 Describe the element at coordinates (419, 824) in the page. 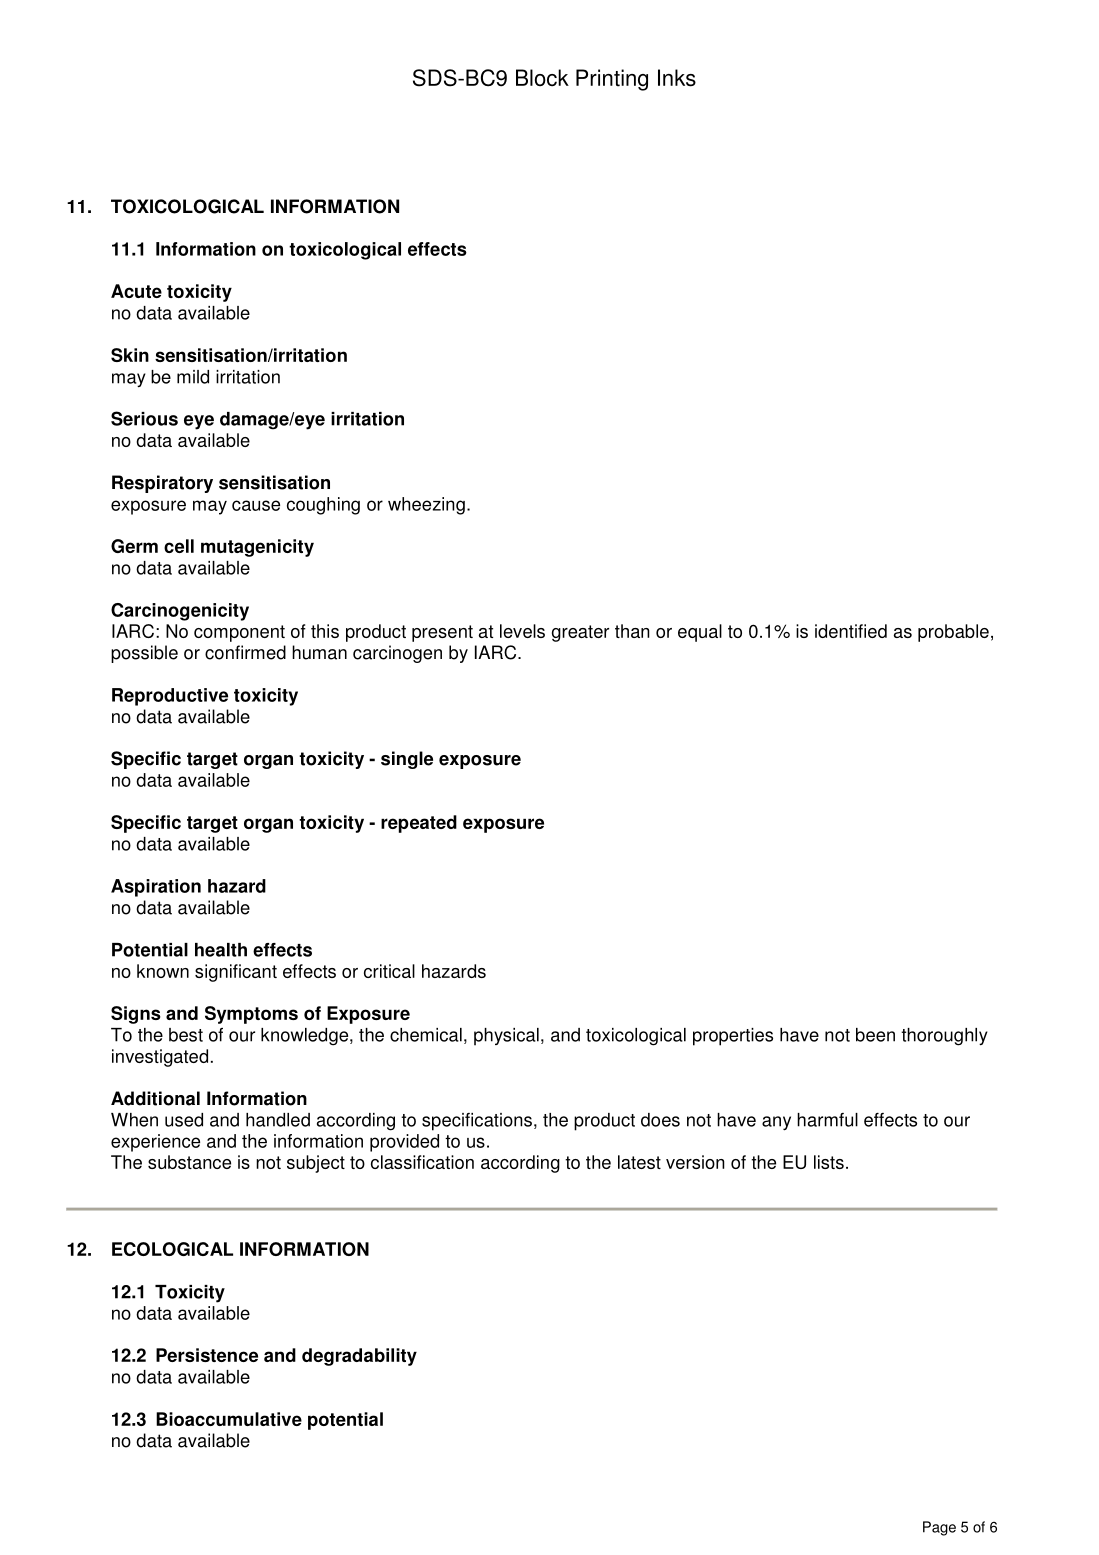

I see `repeated` at that location.
